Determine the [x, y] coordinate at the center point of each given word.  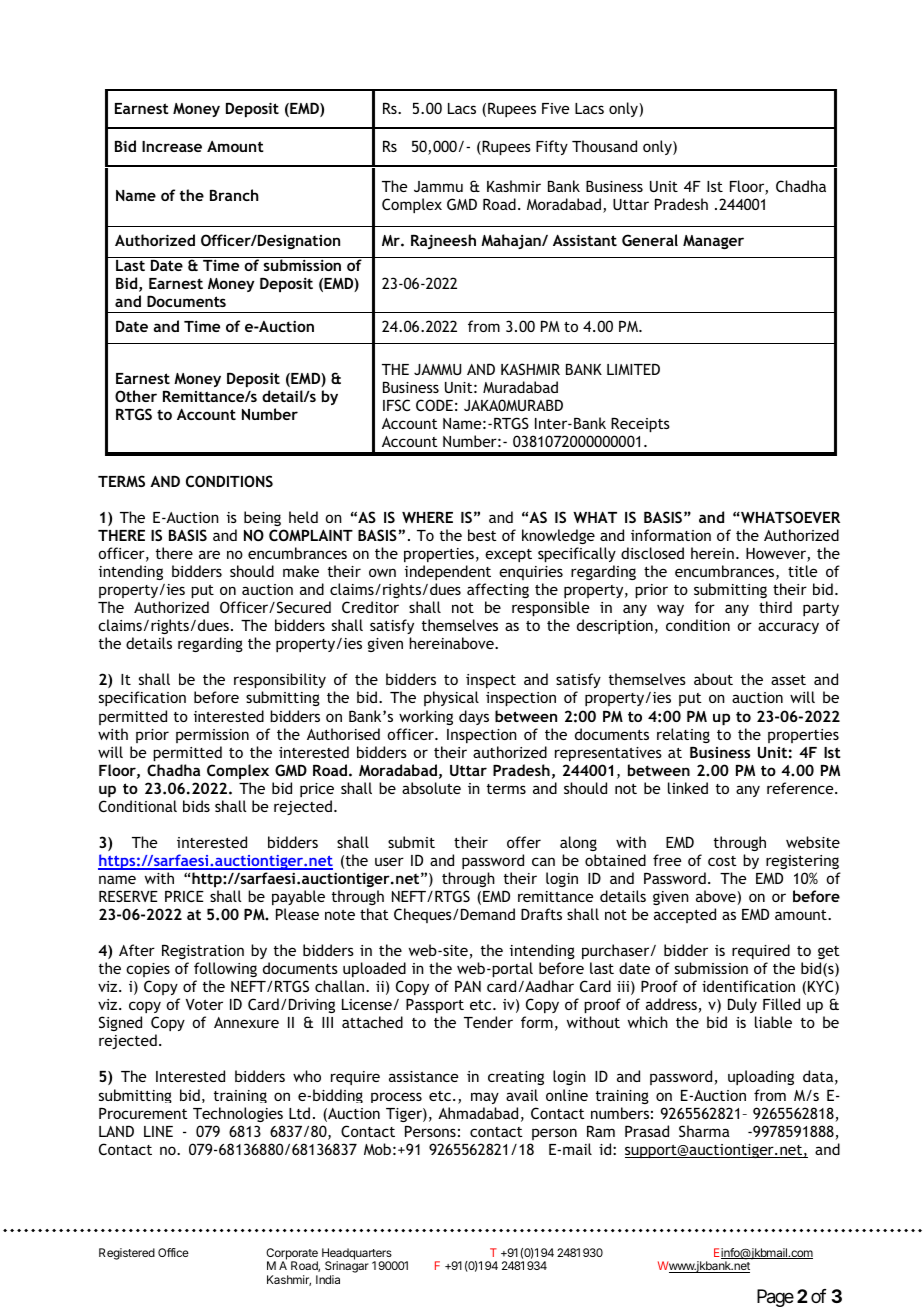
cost [722, 861]
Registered [127, 1254]
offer [524, 842]
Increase [172, 146]
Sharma [704, 1131]
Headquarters [358, 1255]
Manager [713, 242]
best [482, 535]
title [802, 571]
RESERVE [128, 896]
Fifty [552, 147]
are [209, 554]
